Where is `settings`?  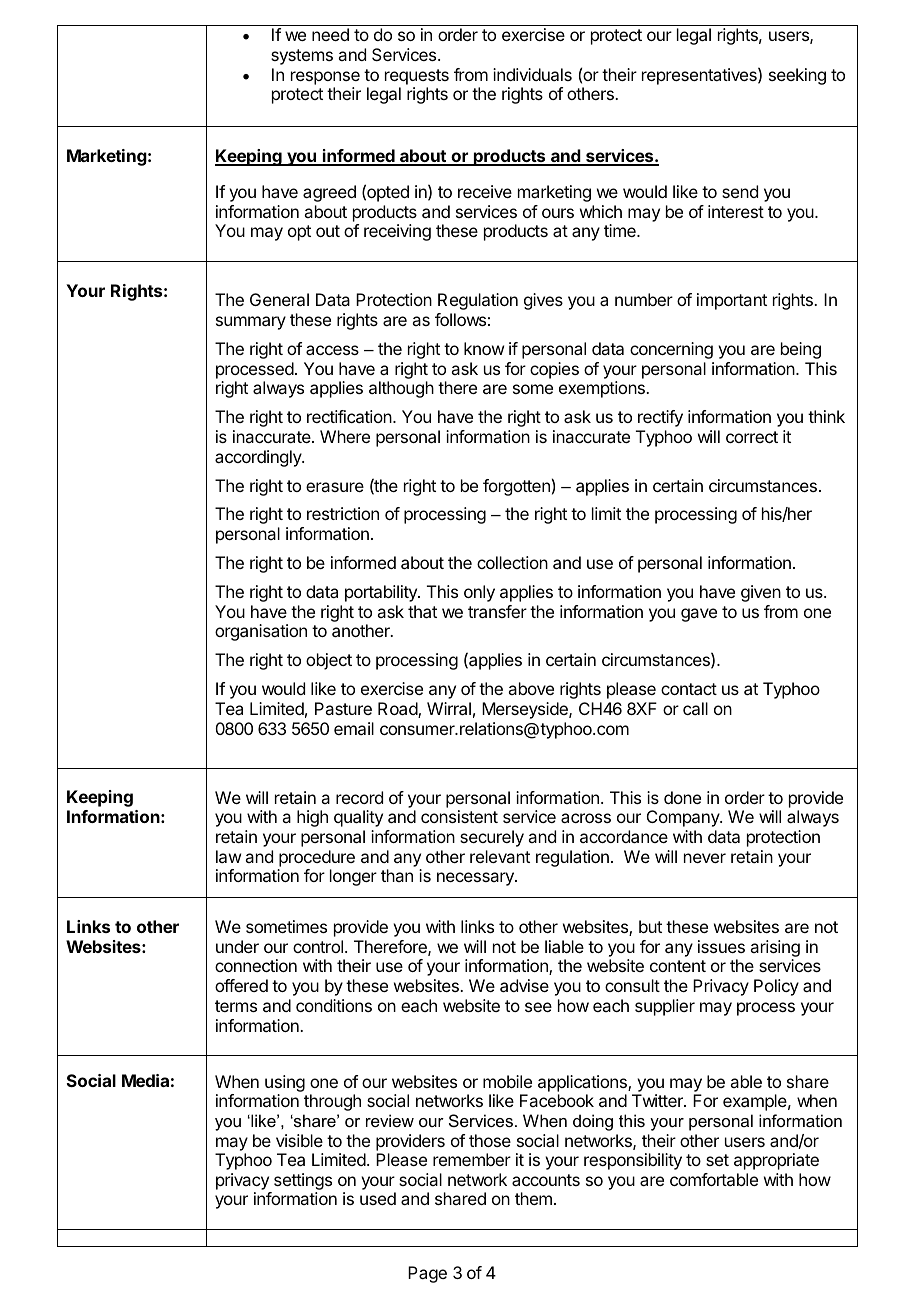 settings is located at coordinates (303, 1183).
